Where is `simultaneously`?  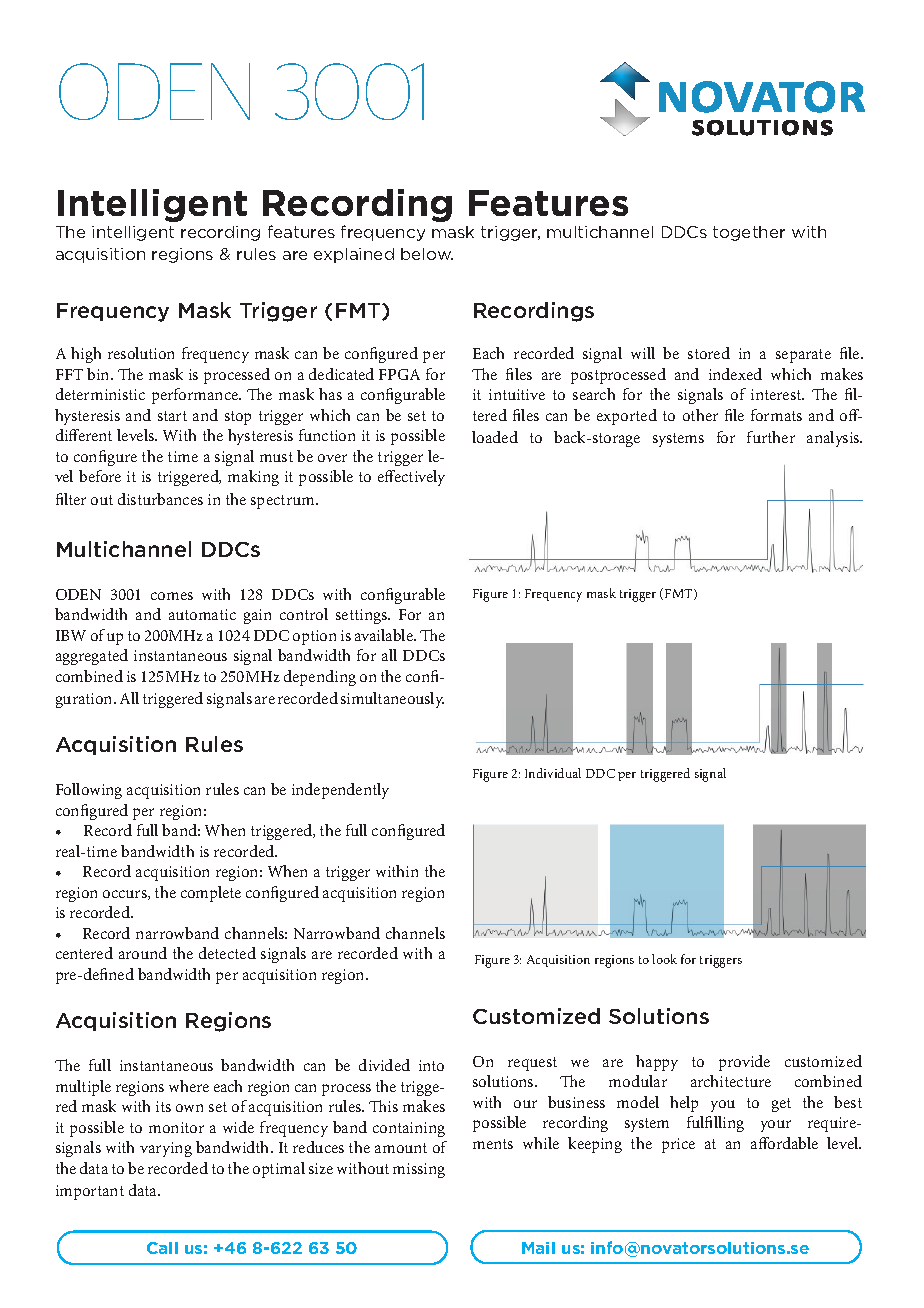 simultaneously is located at coordinates (392, 700).
